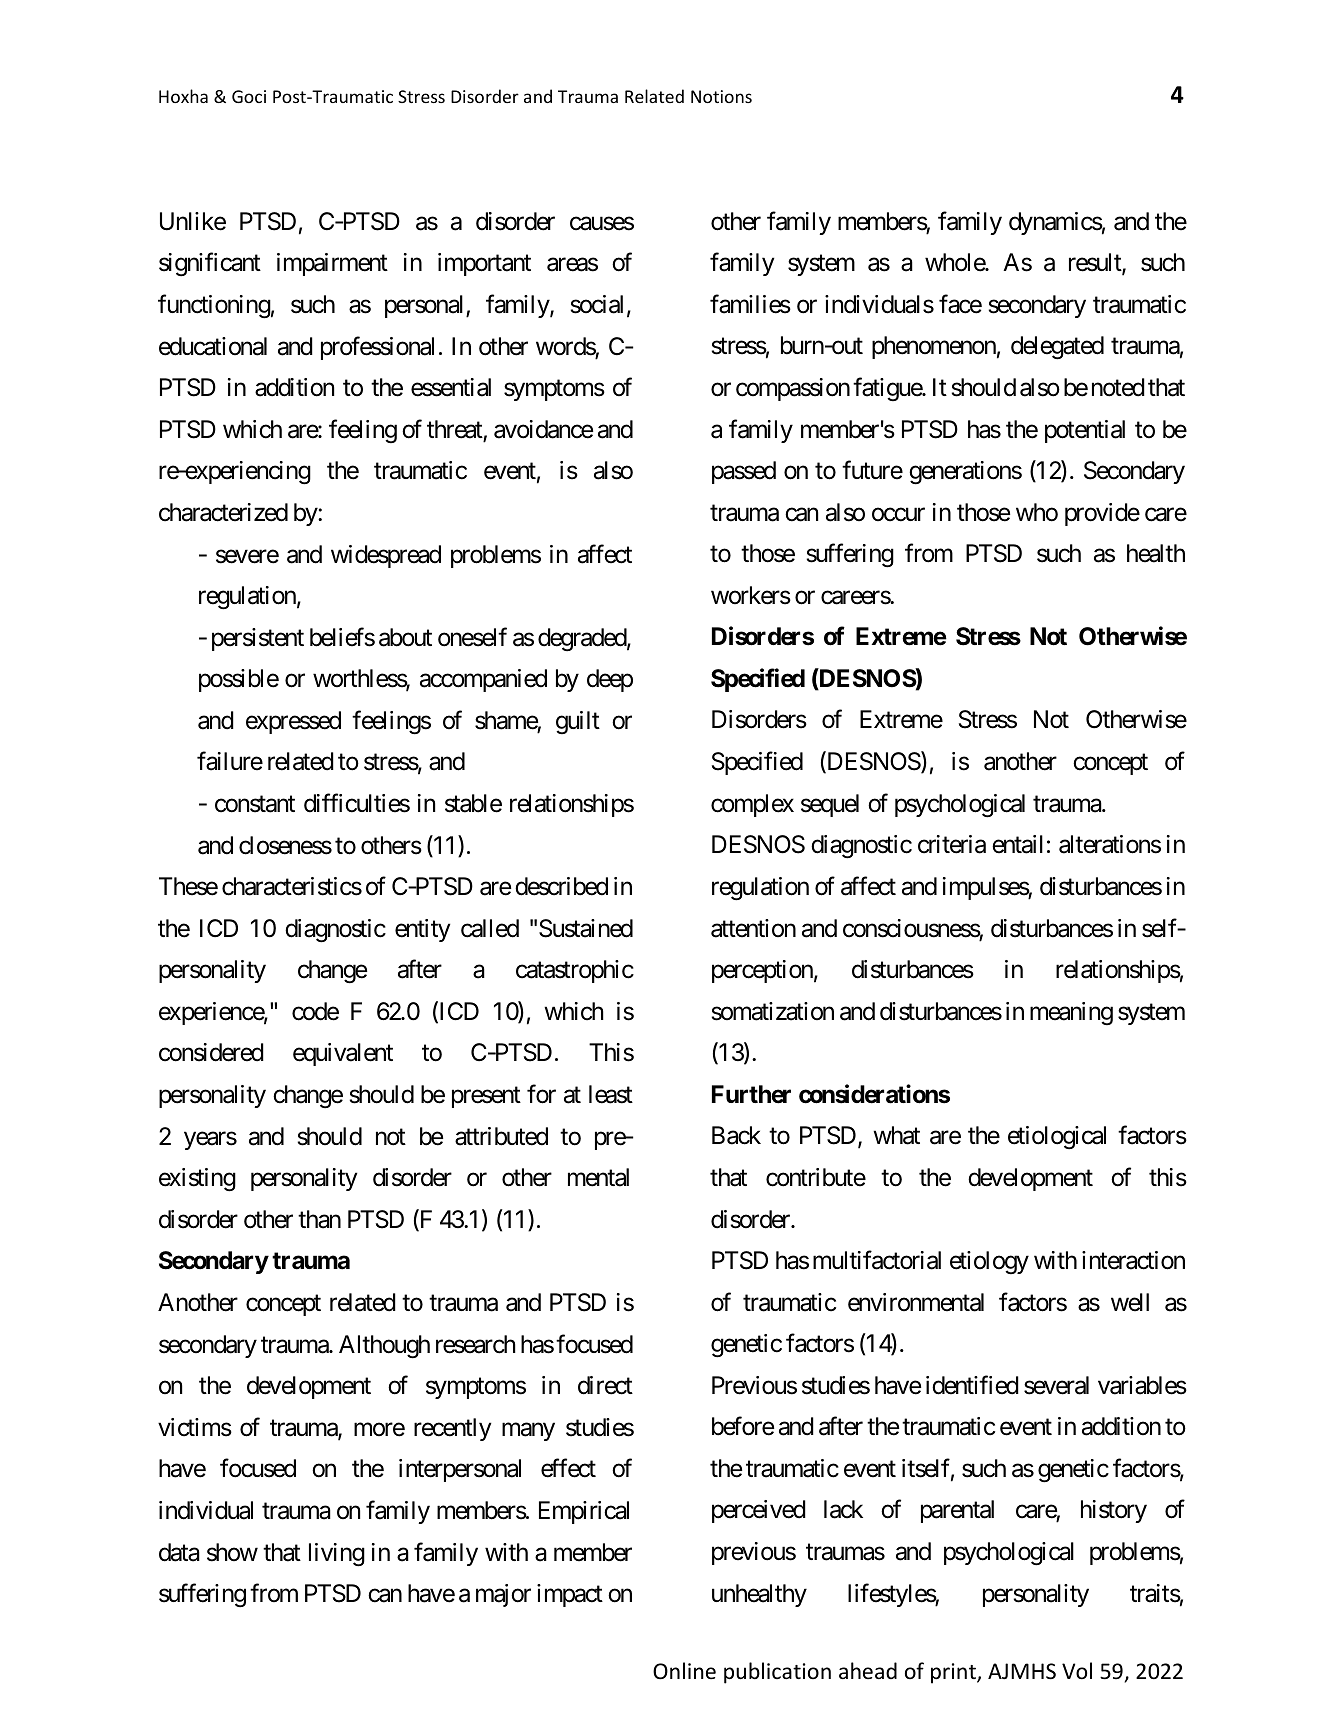  What do you see at coordinates (232, 1552) in the page?
I see `show` at bounding box center [232, 1552].
